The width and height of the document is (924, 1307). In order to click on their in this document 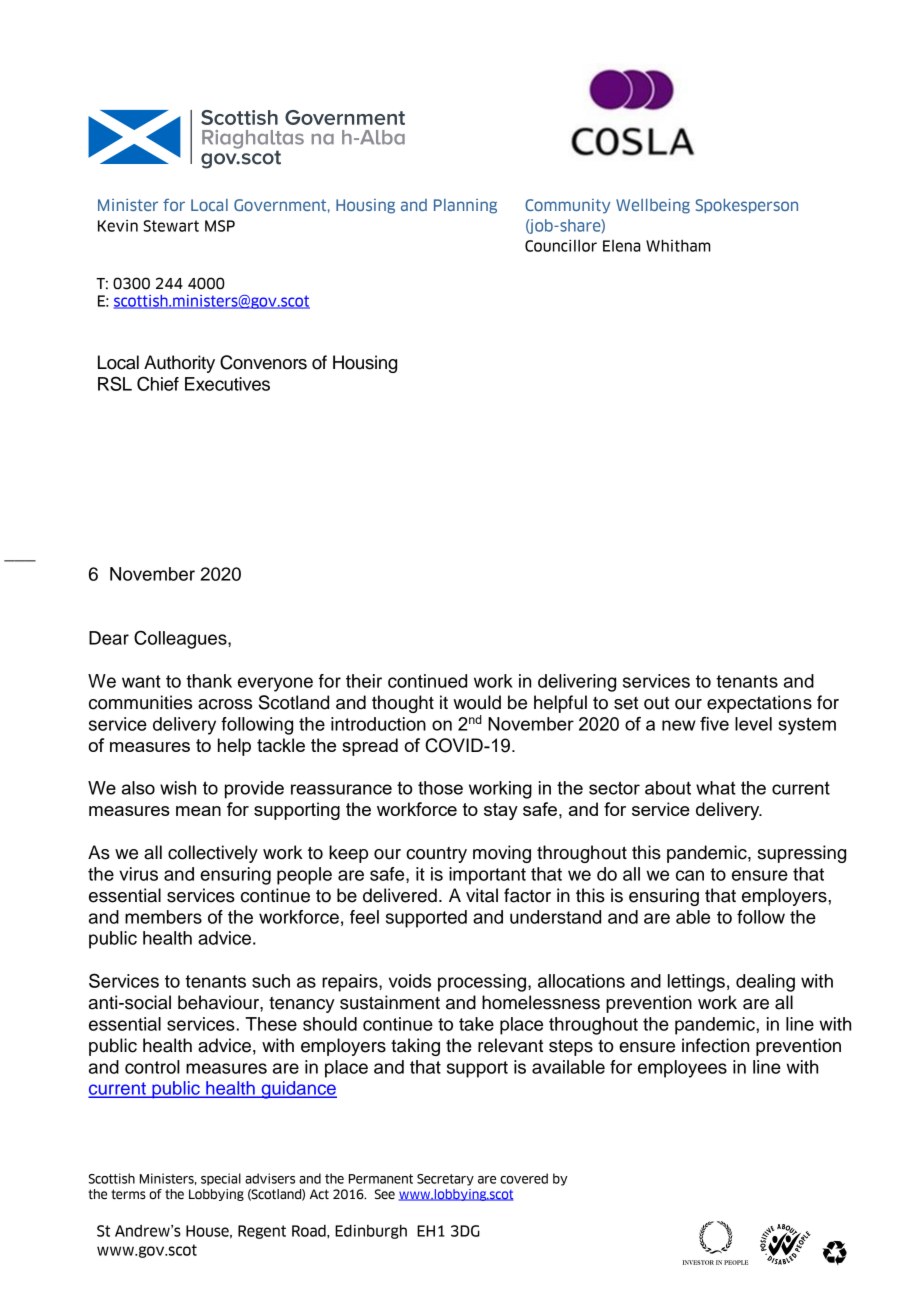, I will do `click(364, 681)`.
